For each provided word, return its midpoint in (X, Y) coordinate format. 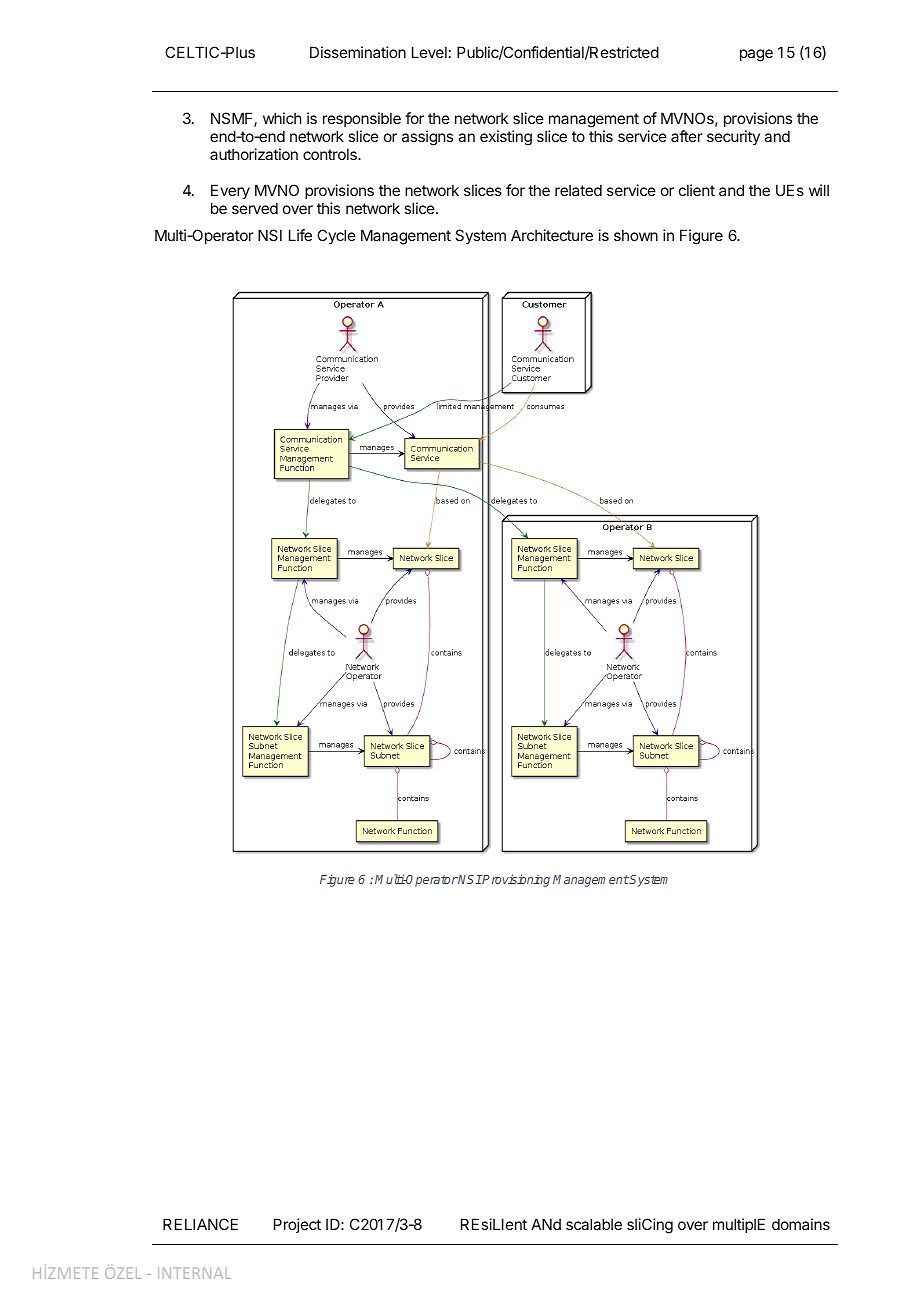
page (756, 55)
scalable (594, 1224)
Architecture (552, 235)
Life (300, 235)
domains (801, 1224)
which (282, 118)
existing (506, 138)
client (697, 190)
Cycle (336, 236)
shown (636, 235)
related (578, 190)
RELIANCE (200, 1224)
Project (297, 1225)
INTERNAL (194, 1273)
